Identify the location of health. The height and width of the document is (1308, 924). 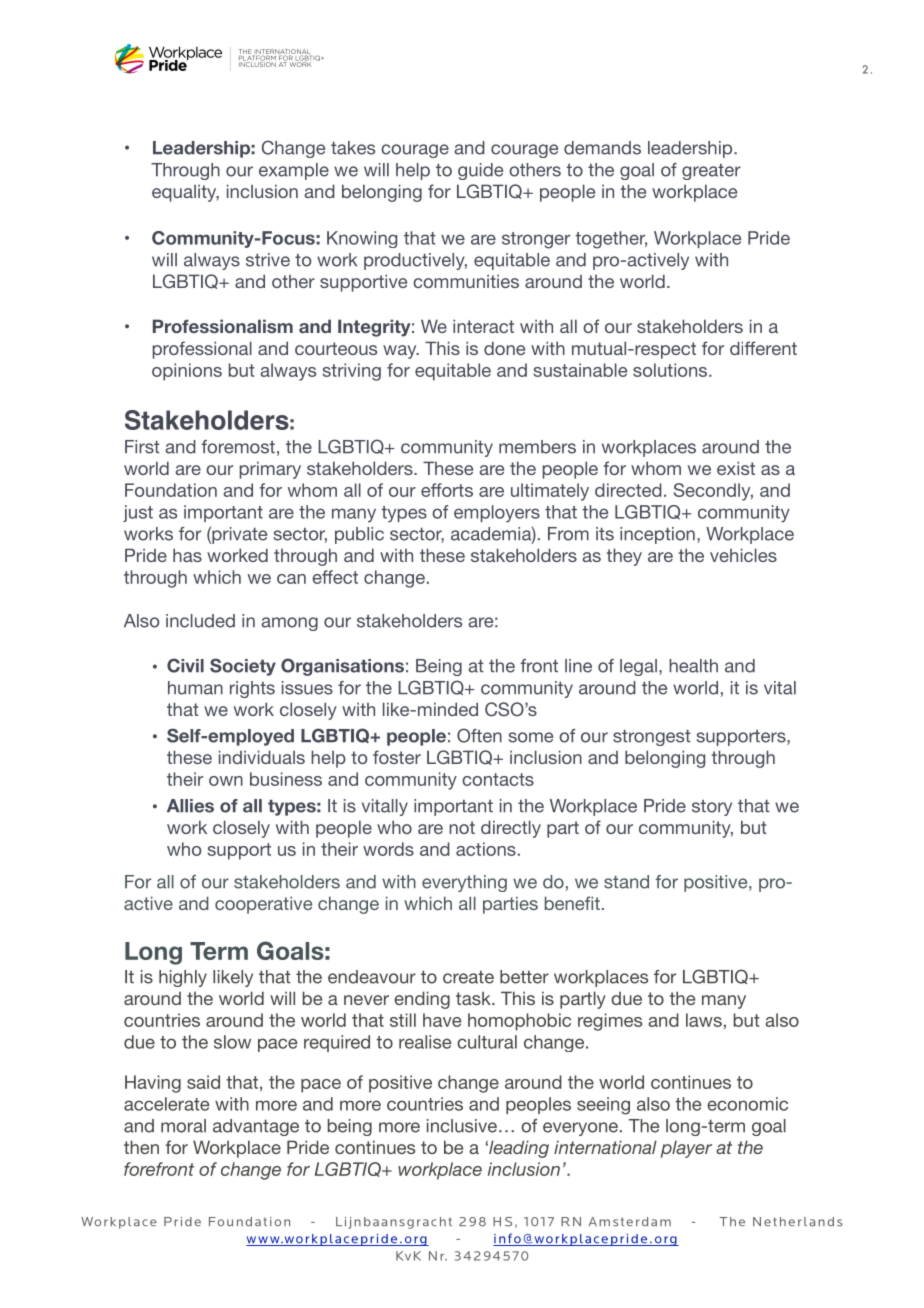
(693, 666).
